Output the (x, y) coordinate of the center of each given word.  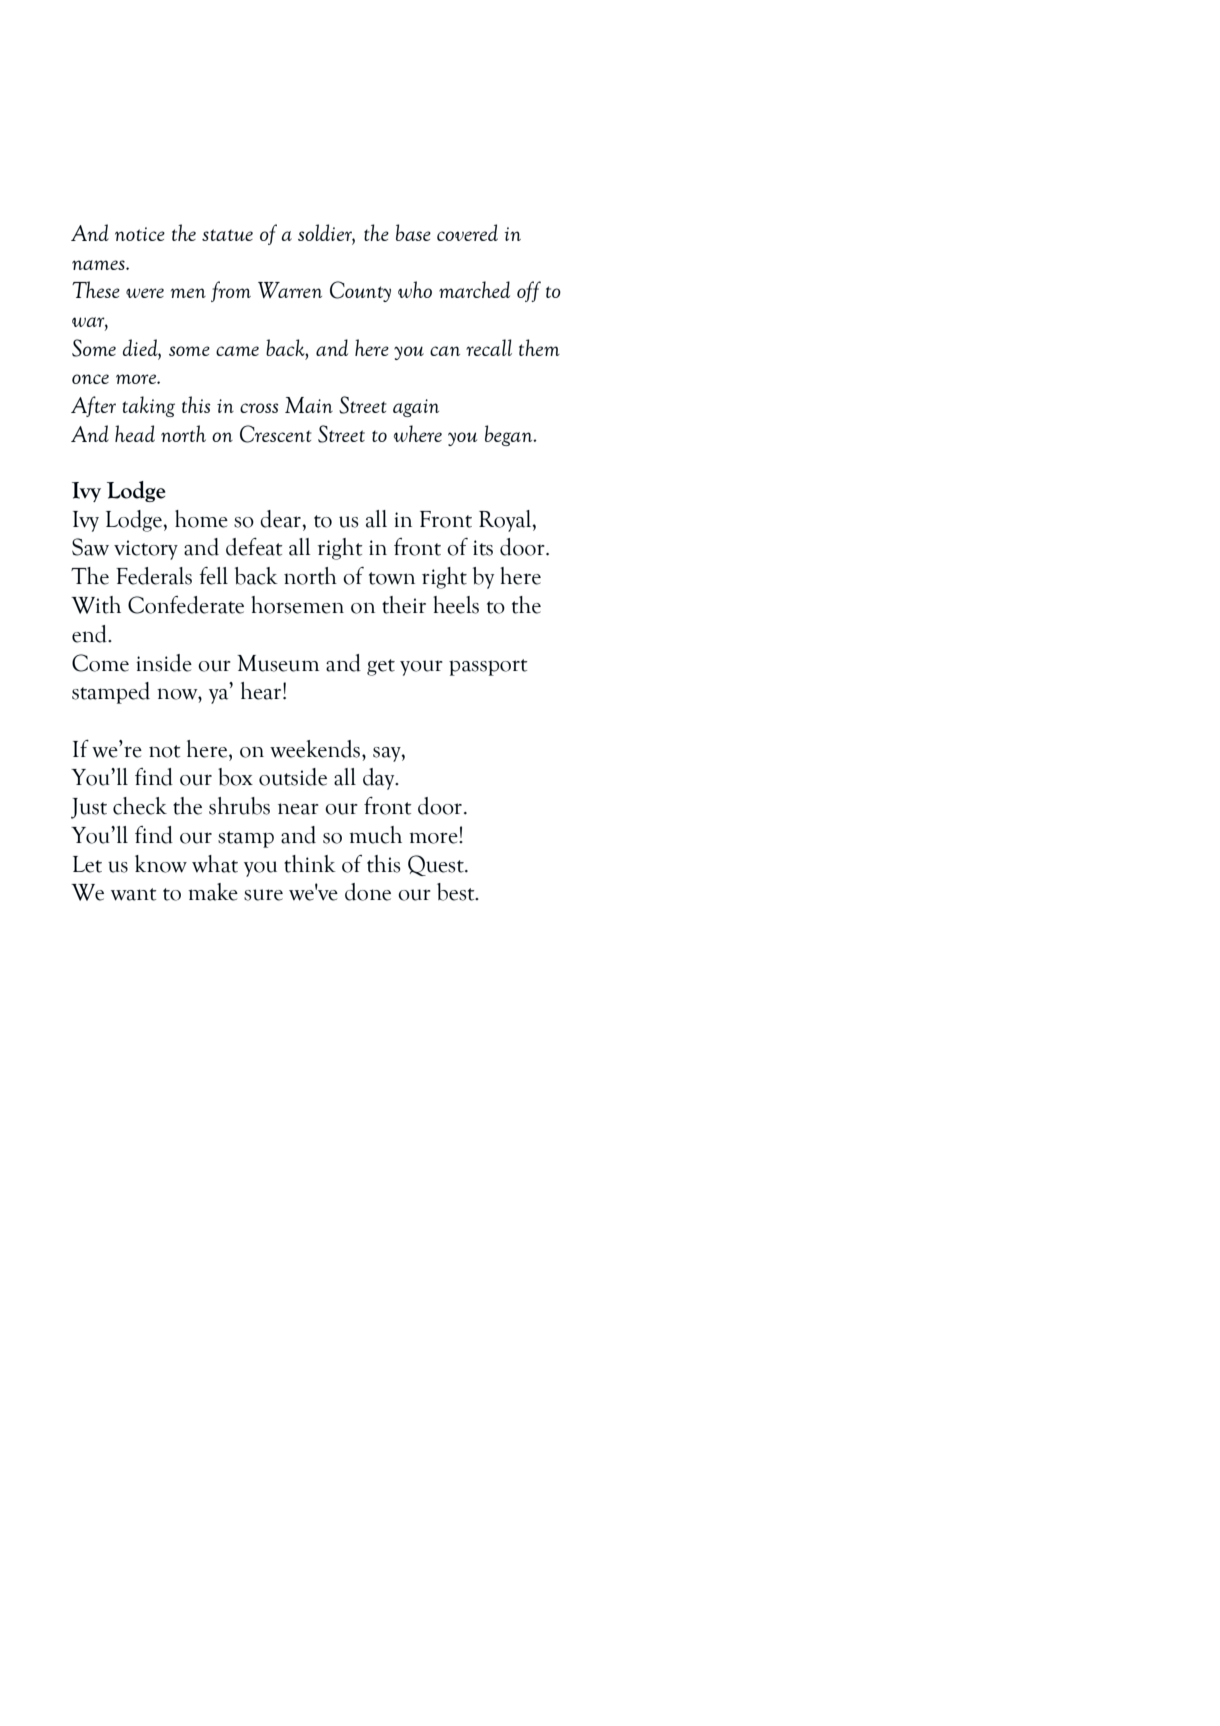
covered (467, 232)
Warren (290, 290)
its (483, 548)
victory (146, 550)
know (161, 864)
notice (140, 234)
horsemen (297, 605)
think (310, 864)
